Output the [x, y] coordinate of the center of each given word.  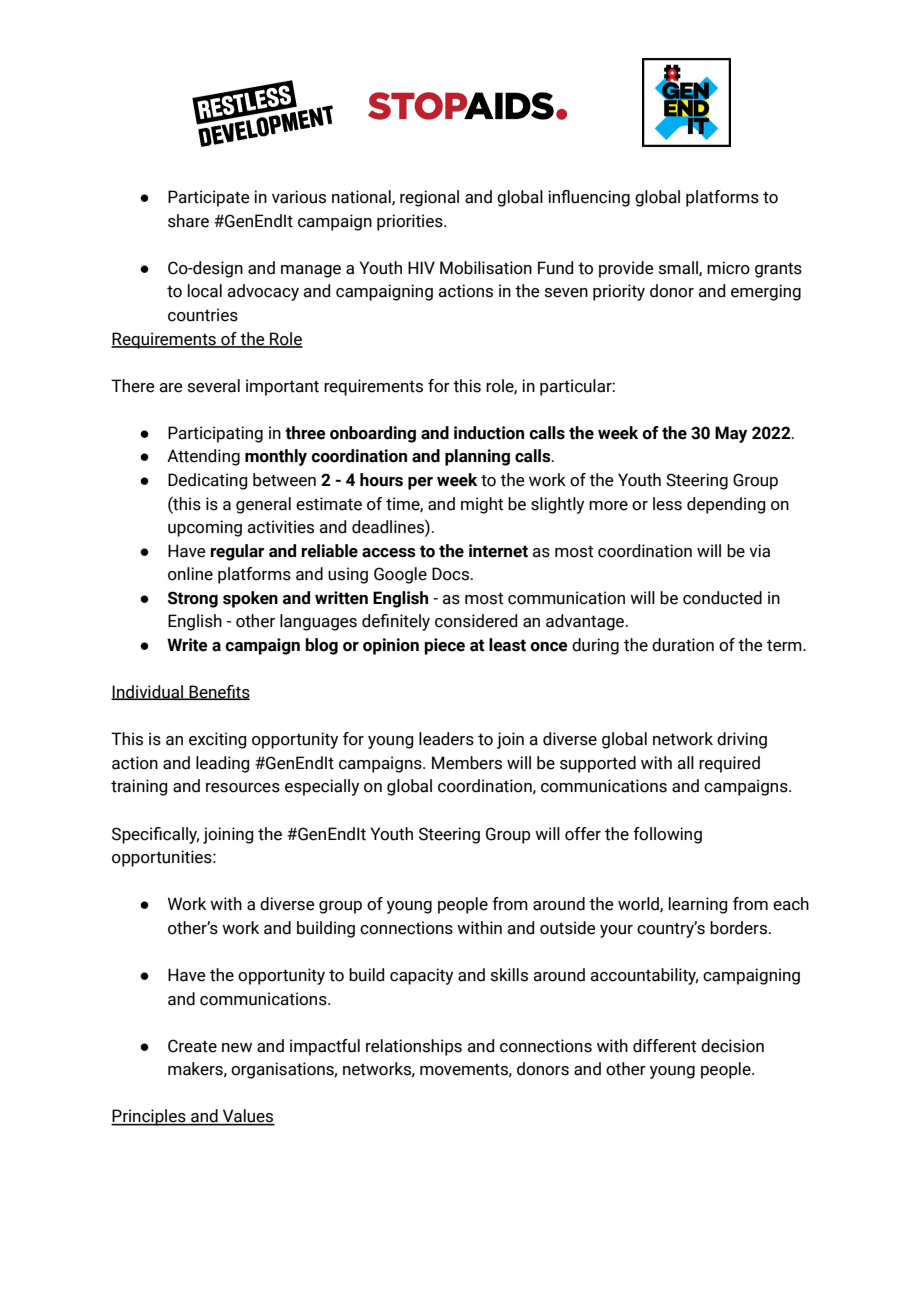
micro [728, 268]
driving [742, 740]
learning [698, 905]
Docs [452, 574]
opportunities [163, 858]
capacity [421, 976]
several [214, 386]
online [190, 574]
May [731, 434]
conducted [722, 598]
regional [429, 198]
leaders [446, 739]
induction [489, 433]
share [188, 221]
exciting [218, 740]
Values [248, 1117]
